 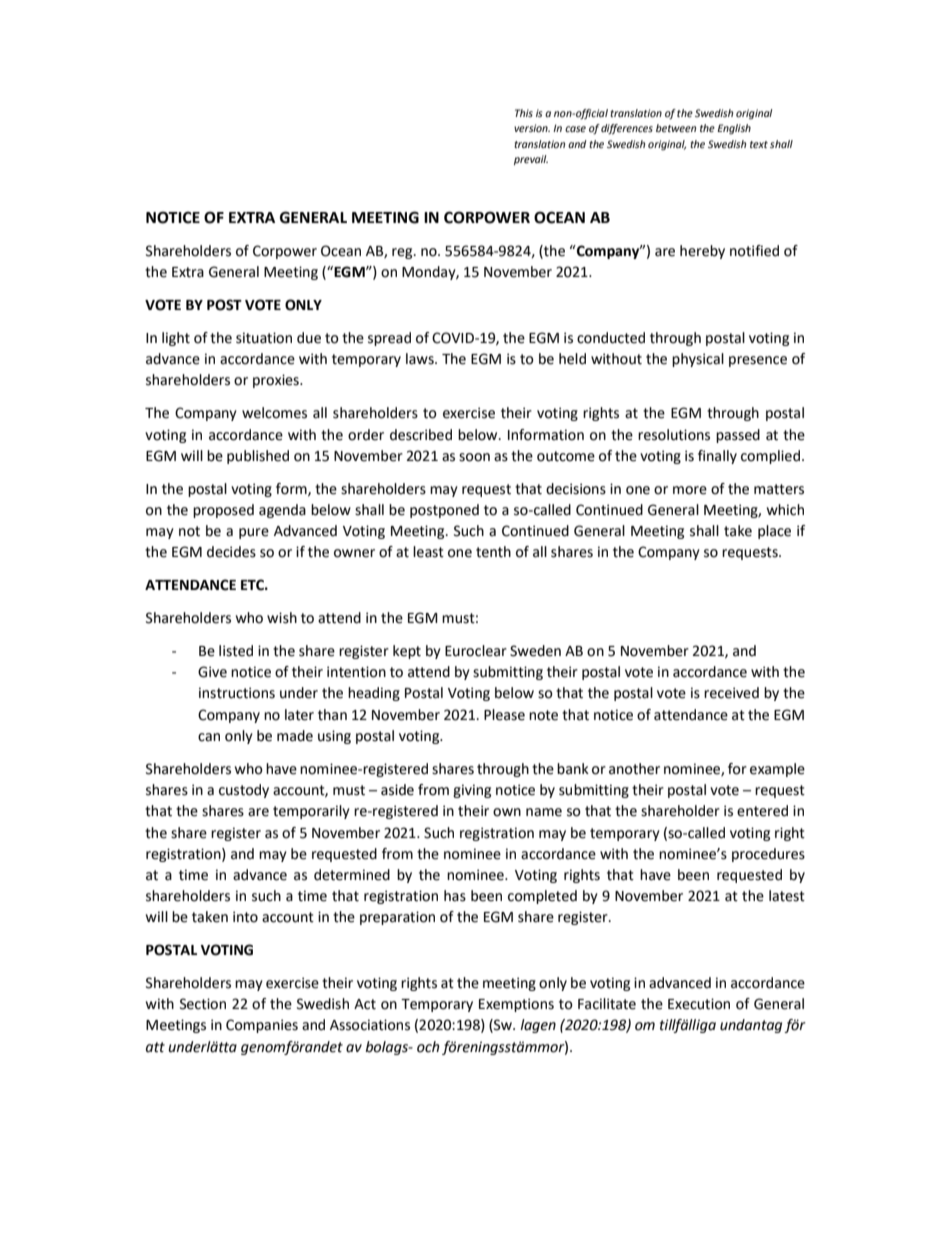 I want to click on Exemptions, so click(x=516, y=1005).
